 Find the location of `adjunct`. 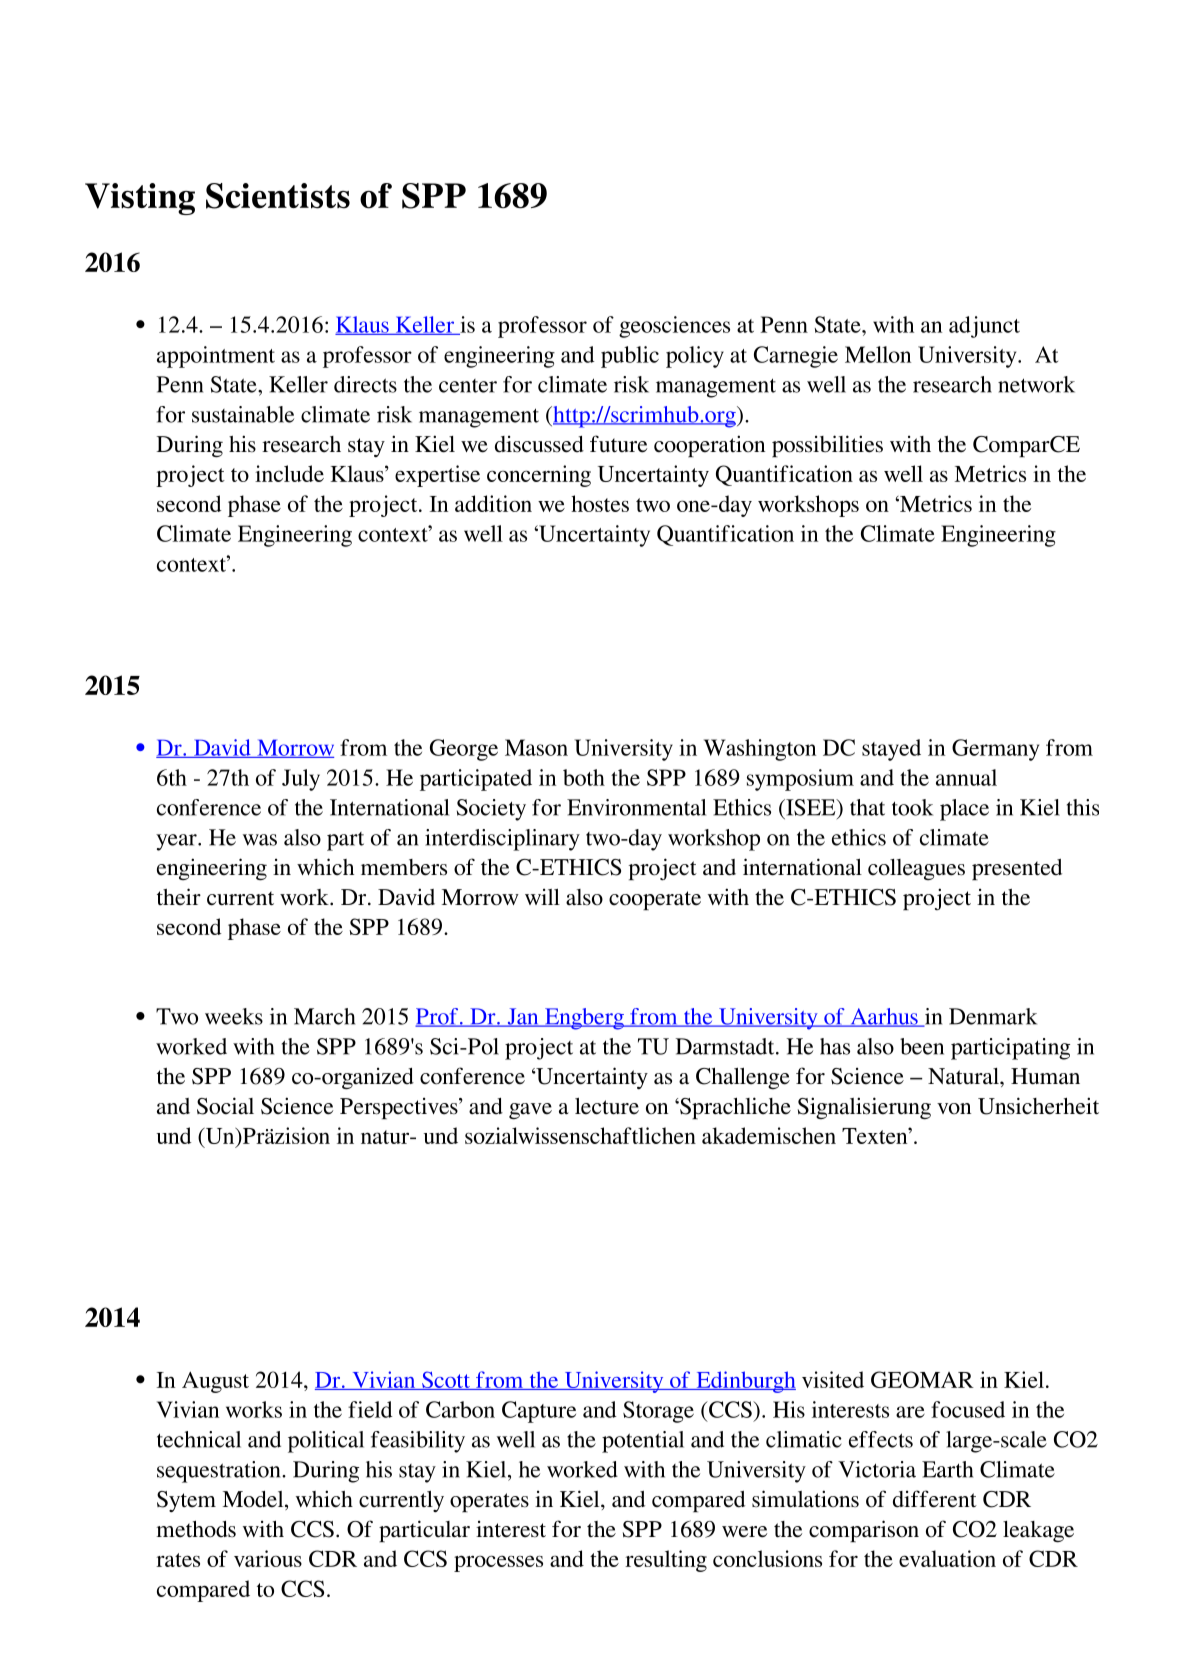

adjunct is located at coordinates (984, 327).
